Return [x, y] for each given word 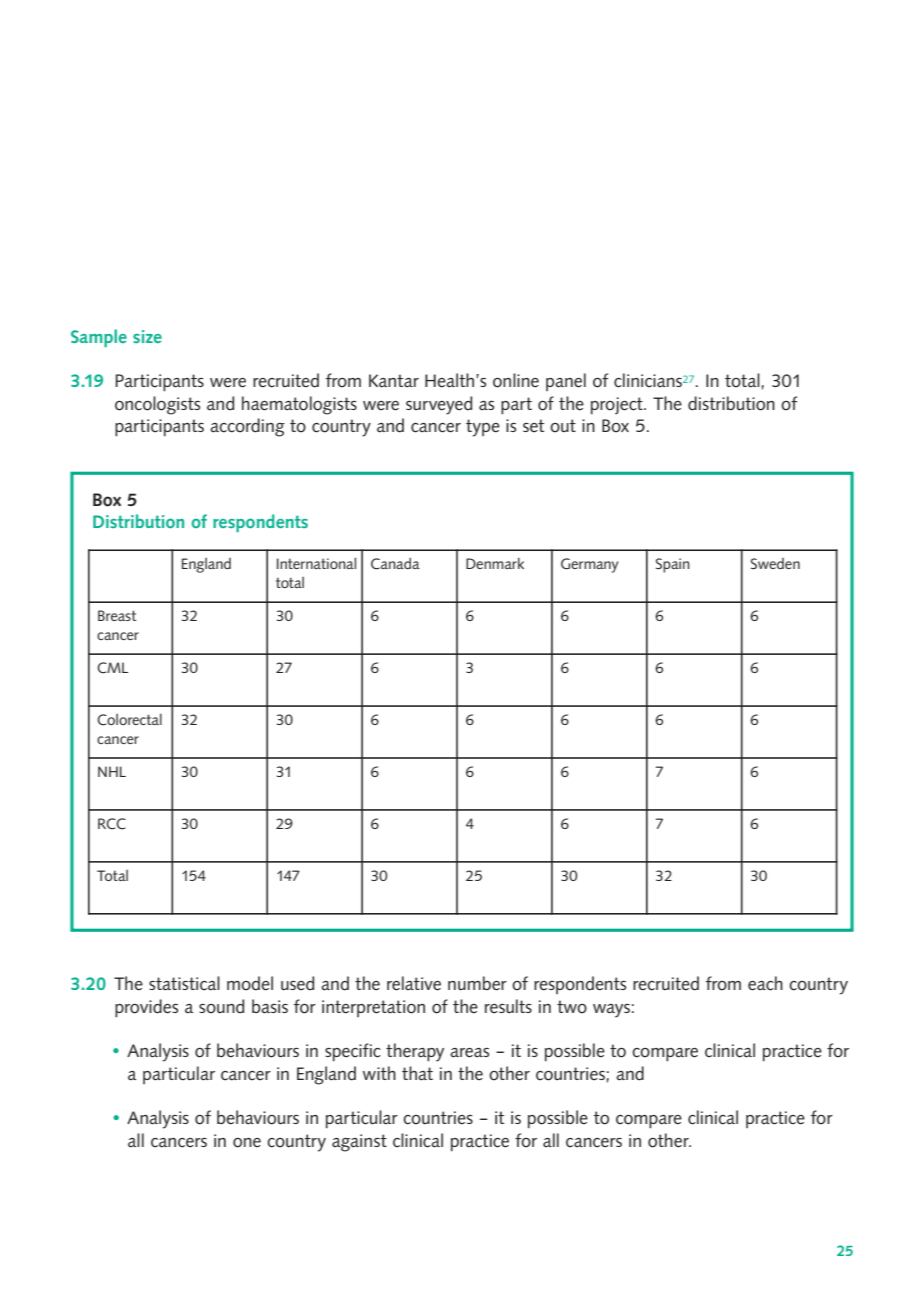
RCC [112, 824]
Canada [395, 563]
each [765, 983]
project [618, 406]
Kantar [394, 381]
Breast [117, 615]
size [147, 336]
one [247, 1143]
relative [414, 983]
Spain [673, 565]
